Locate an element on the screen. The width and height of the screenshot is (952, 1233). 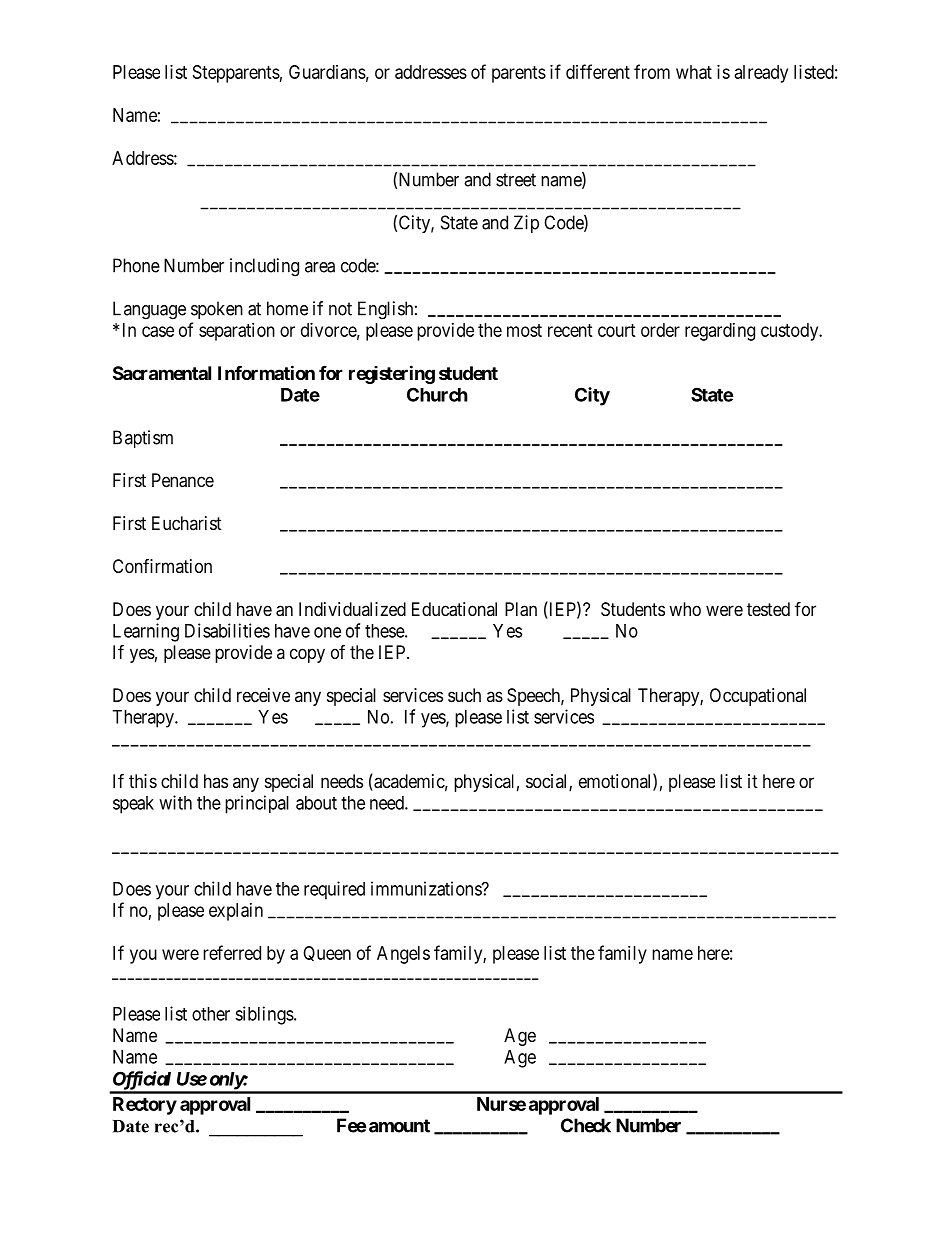
Check is located at coordinates (586, 1125).
